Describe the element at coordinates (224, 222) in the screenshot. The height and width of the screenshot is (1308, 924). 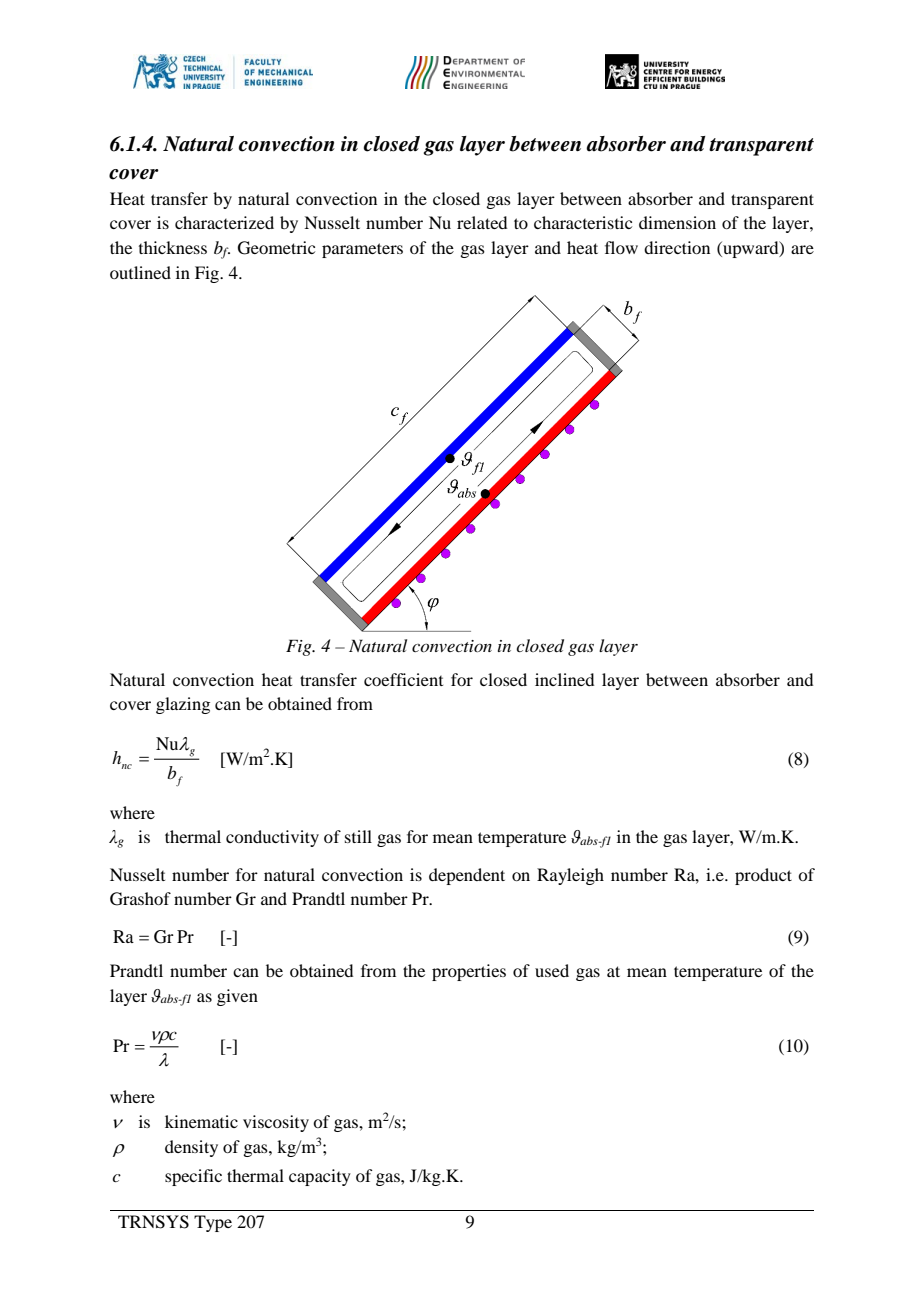
I see `characterized` at that location.
